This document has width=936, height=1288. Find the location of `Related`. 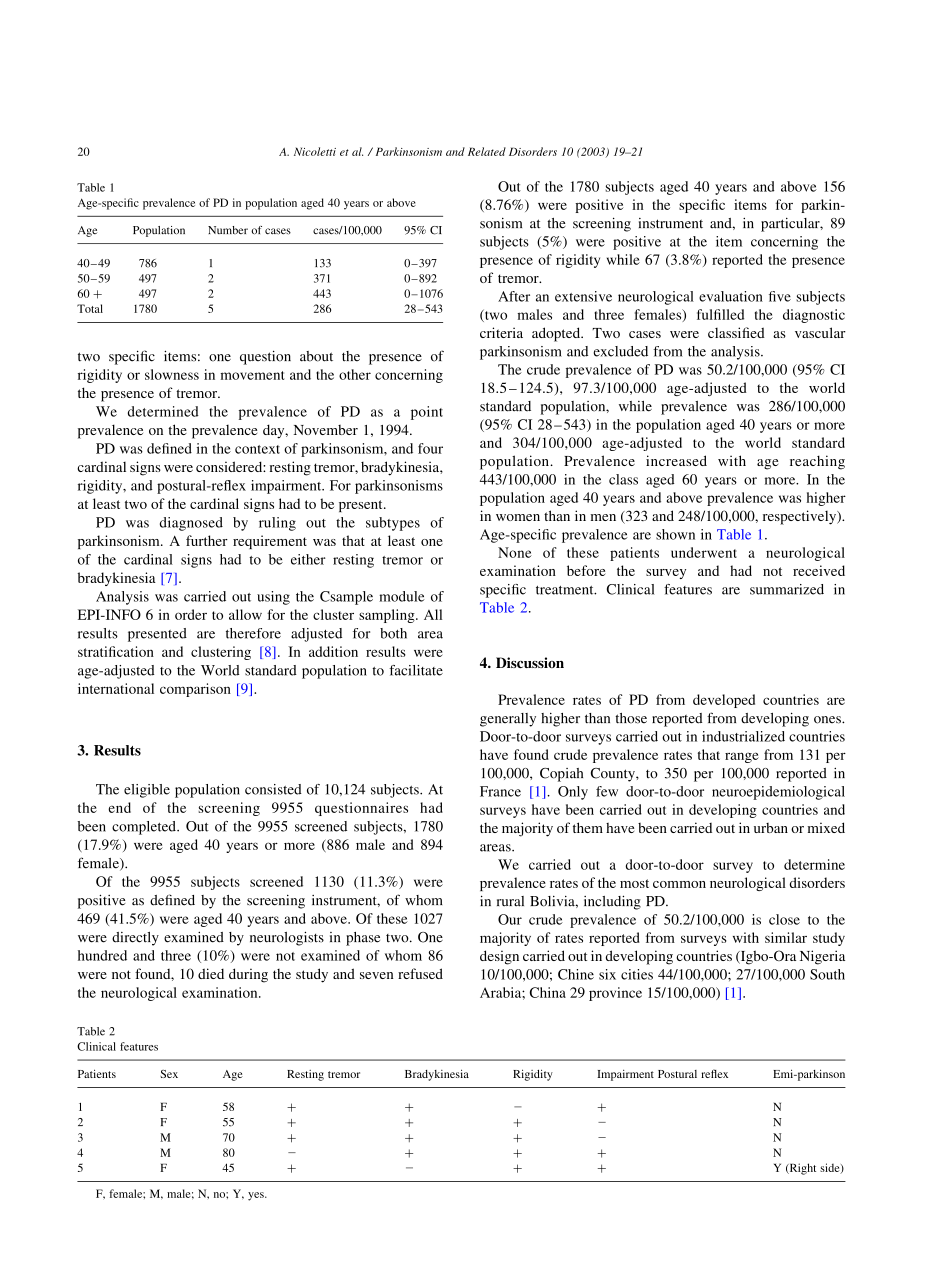

Related is located at coordinates (487, 151).
